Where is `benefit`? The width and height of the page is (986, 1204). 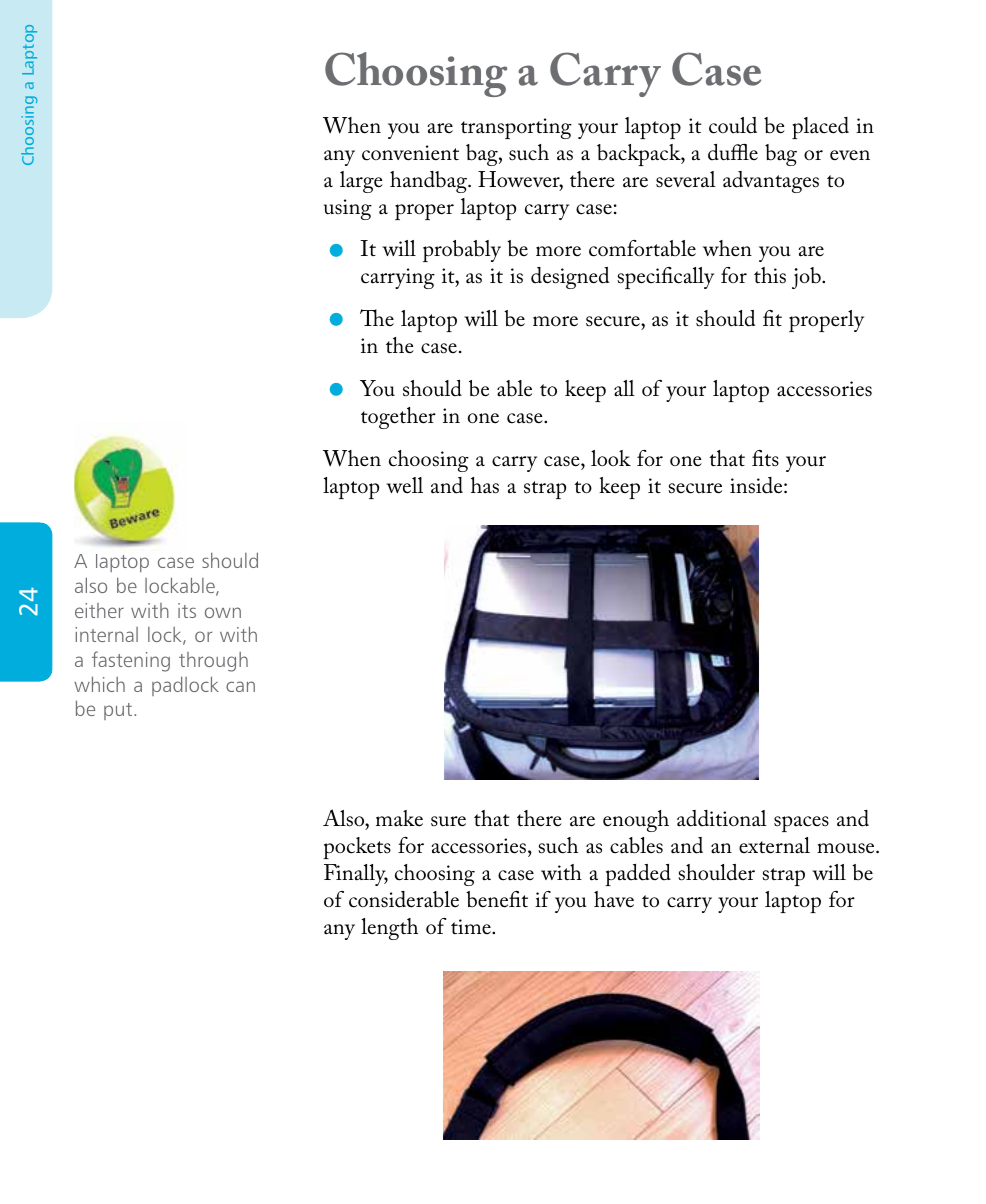
benefit is located at coordinates (497, 899).
